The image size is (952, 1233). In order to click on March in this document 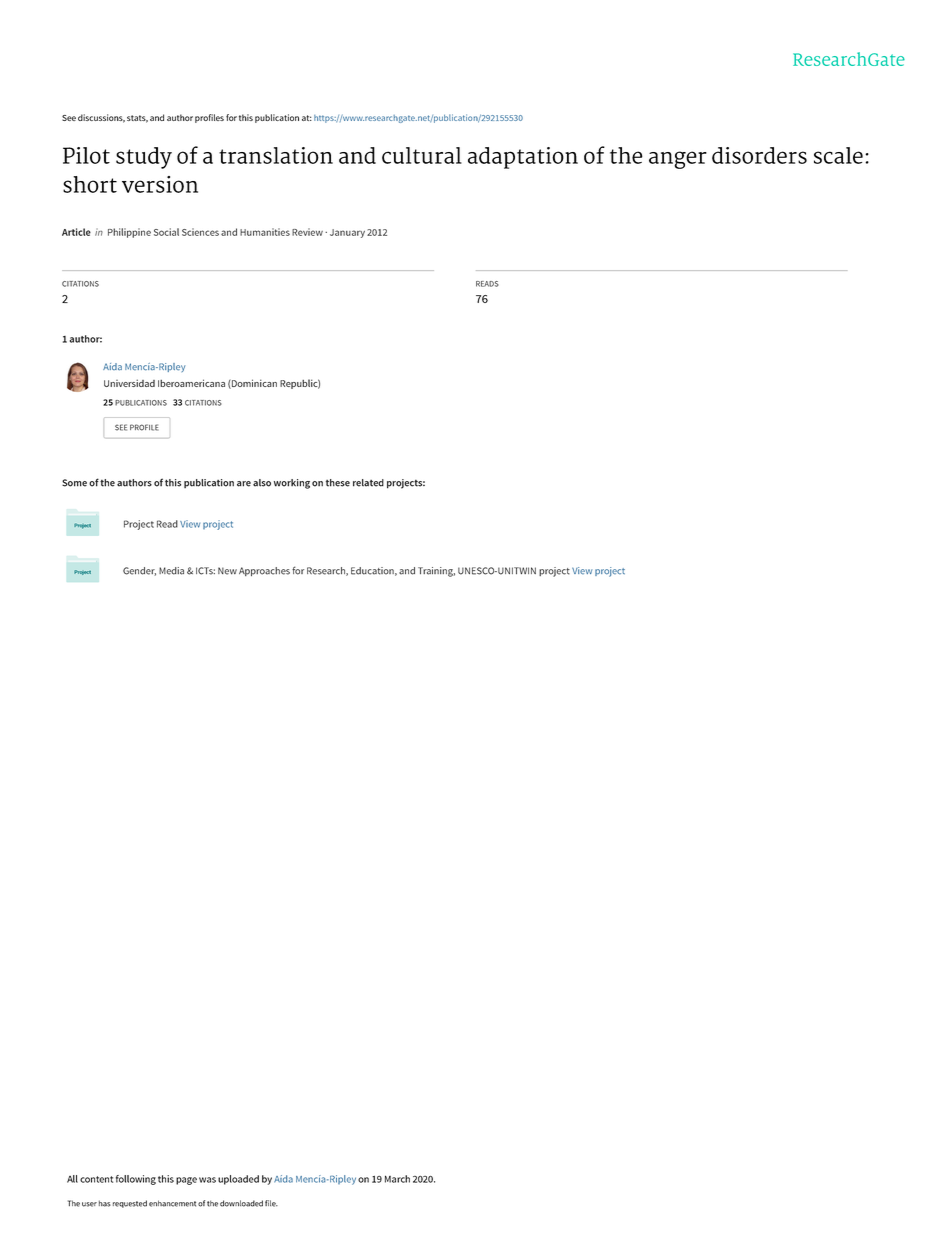, I will do `click(397, 1179)`.
